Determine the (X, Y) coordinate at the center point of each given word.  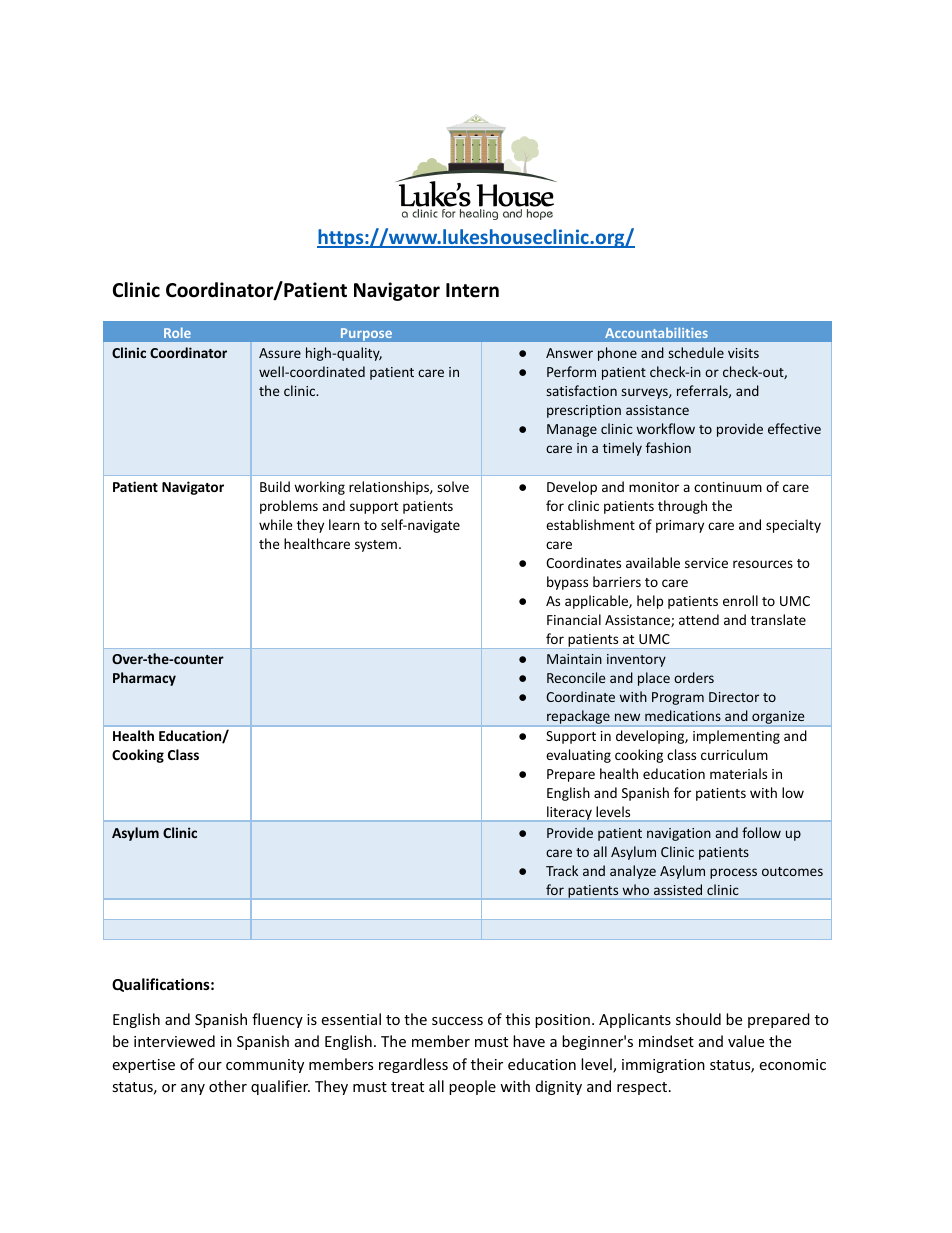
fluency (277, 1020)
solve (453, 486)
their (487, 1064)
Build (275, 486)
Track (562, 870)
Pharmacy (144, 679)
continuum (728, 487)
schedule (696, 352)
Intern (472, 290)
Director (734, 697)
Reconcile (576, 677)
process (733, 873)
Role (177, 332)
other (228, 1086)
